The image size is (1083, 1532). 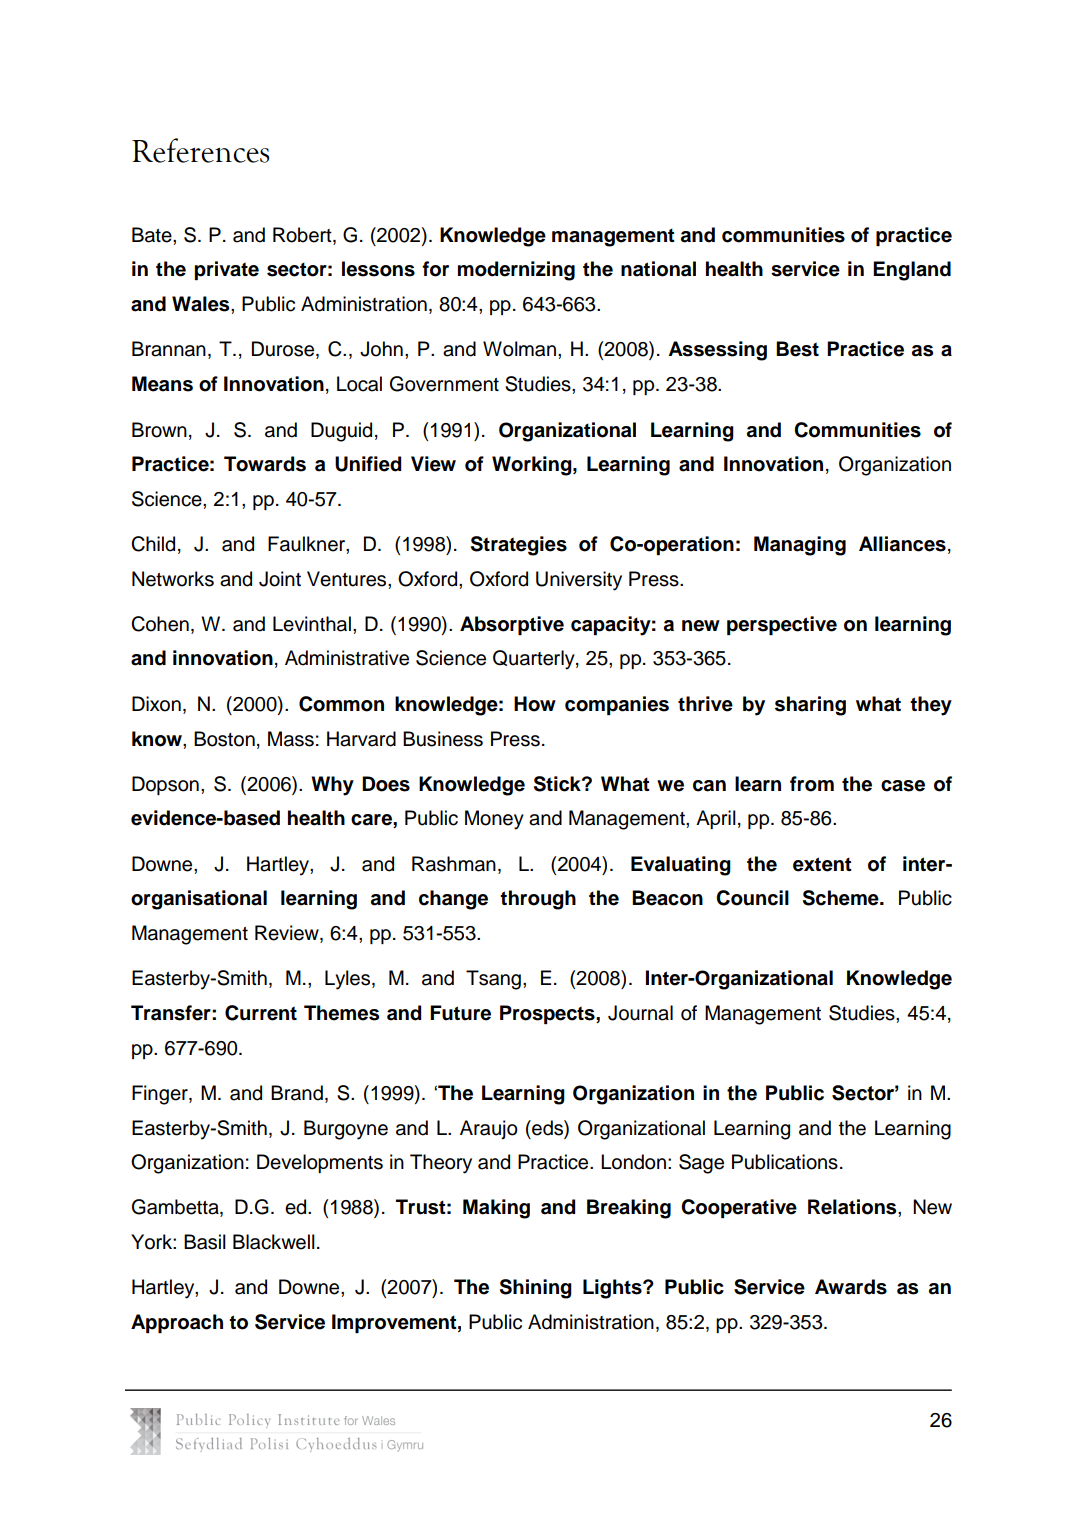 I want to click on References, so click(x=200, y=150).
